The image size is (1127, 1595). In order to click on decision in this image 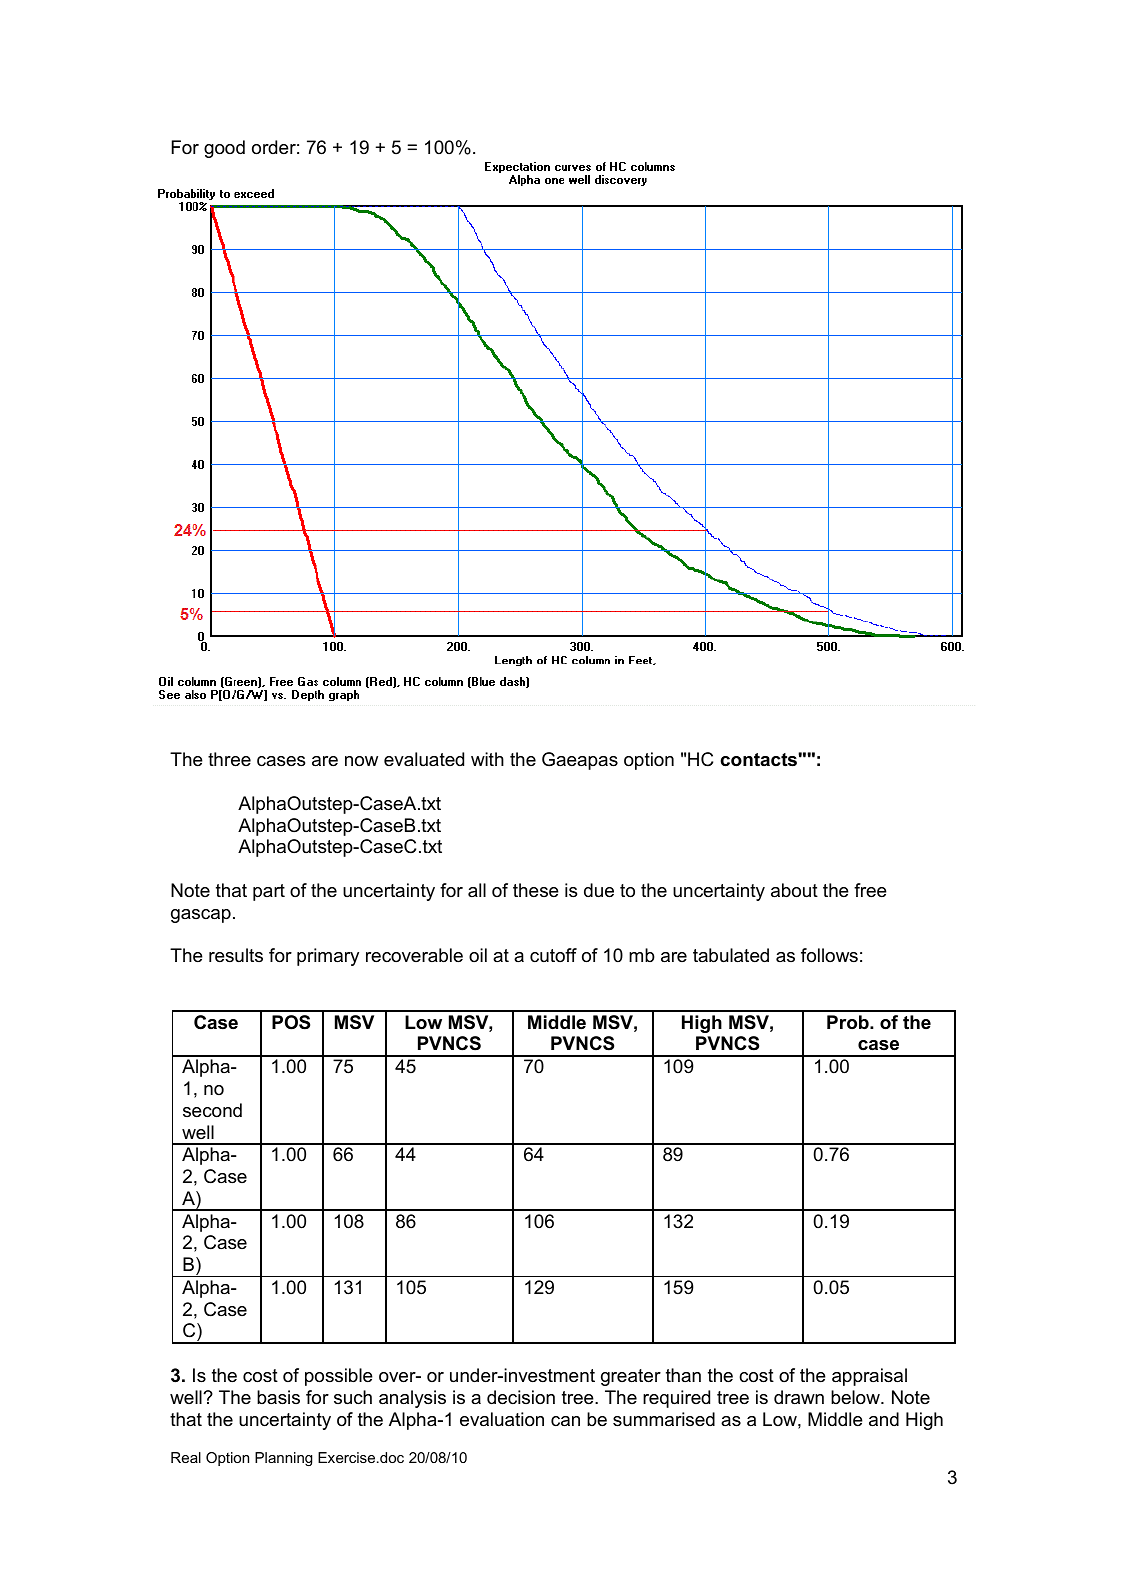, I will do `click(521, 1397)`.
